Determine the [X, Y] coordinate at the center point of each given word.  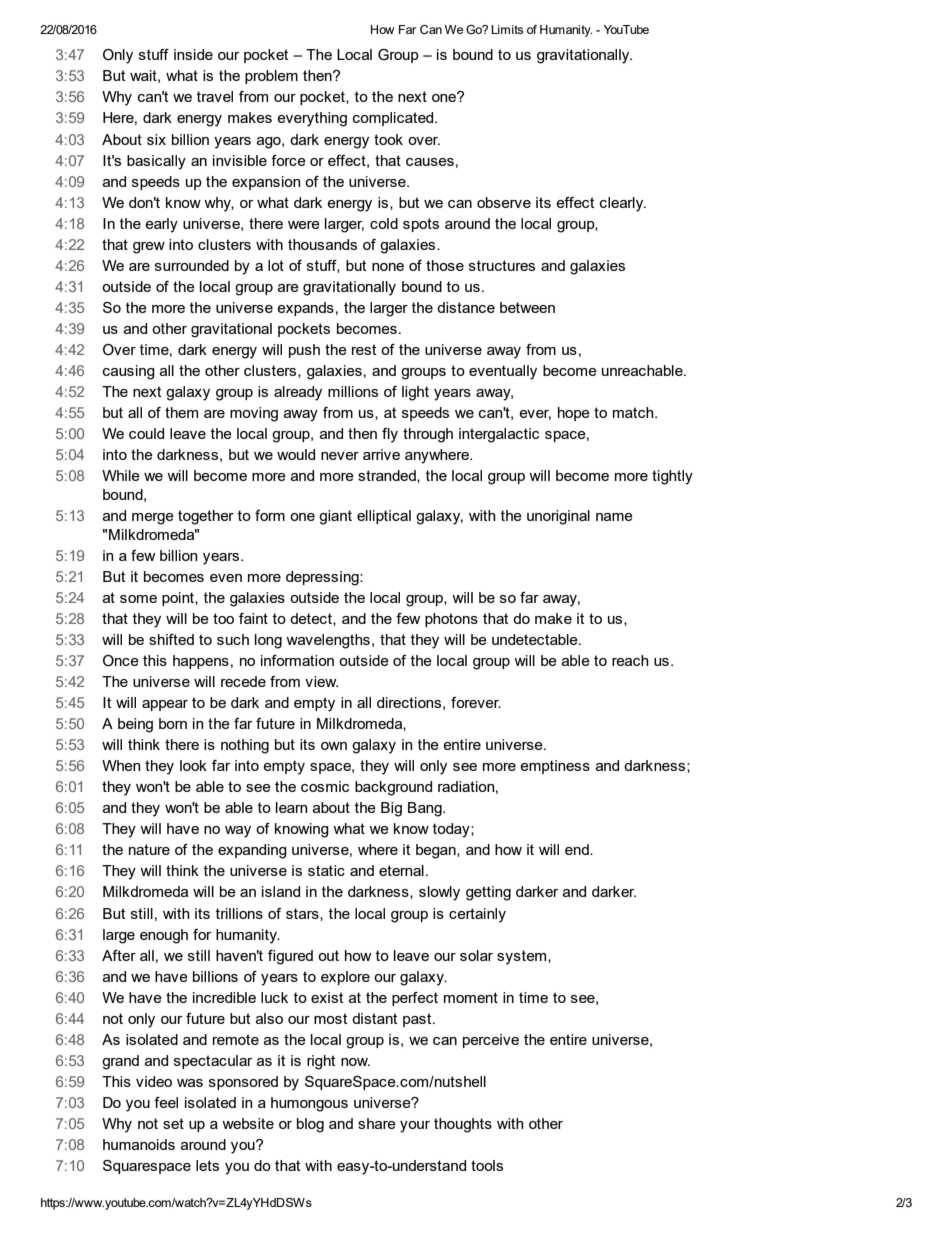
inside [193, 54]
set [173, 1123]
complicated [394, 119]
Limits [507, 29]
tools [487, 1165]
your [415, 1127]
